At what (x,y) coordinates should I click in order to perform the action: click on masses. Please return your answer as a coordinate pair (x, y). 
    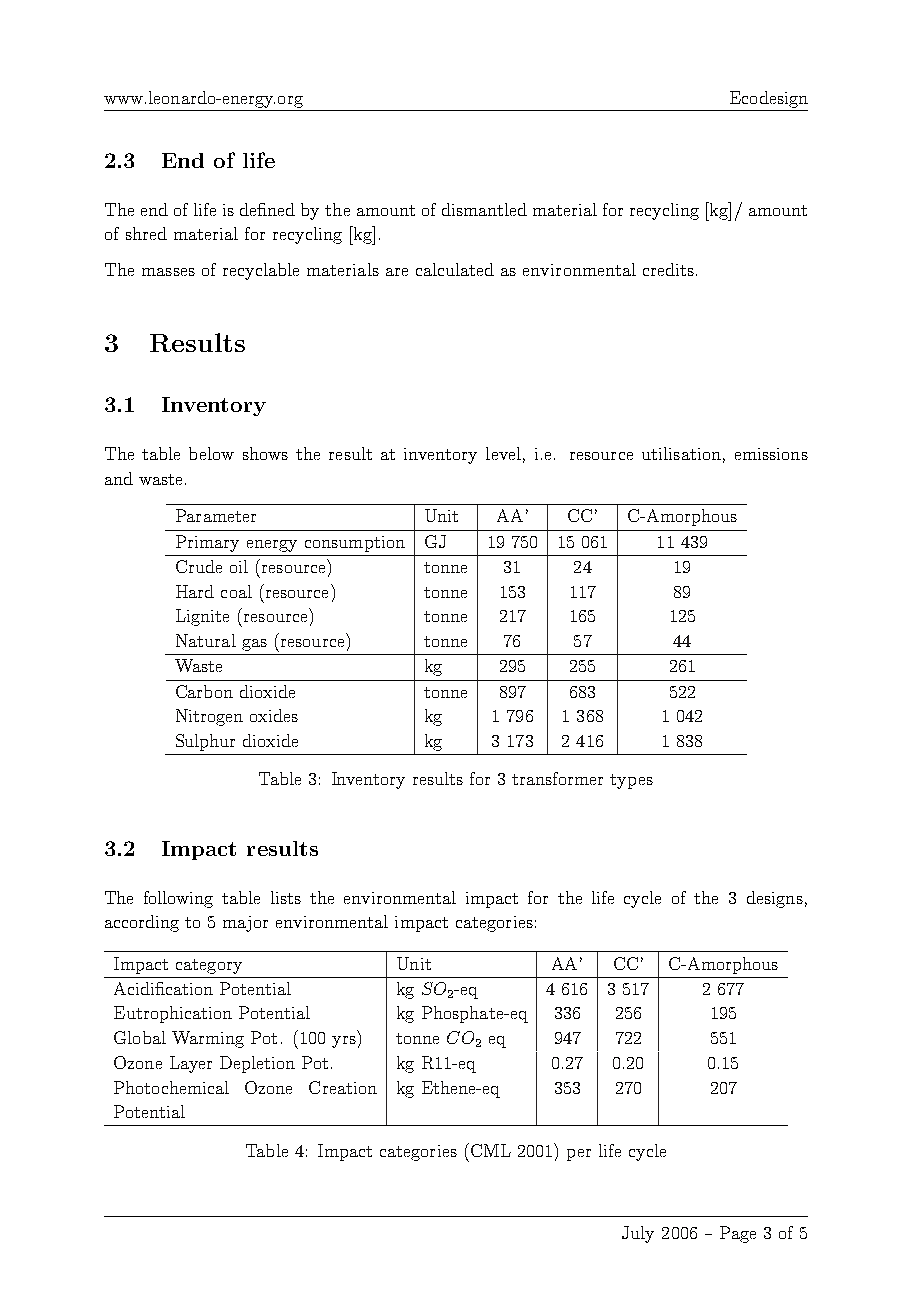
    Looking at the image, I should click on (168, 272).
